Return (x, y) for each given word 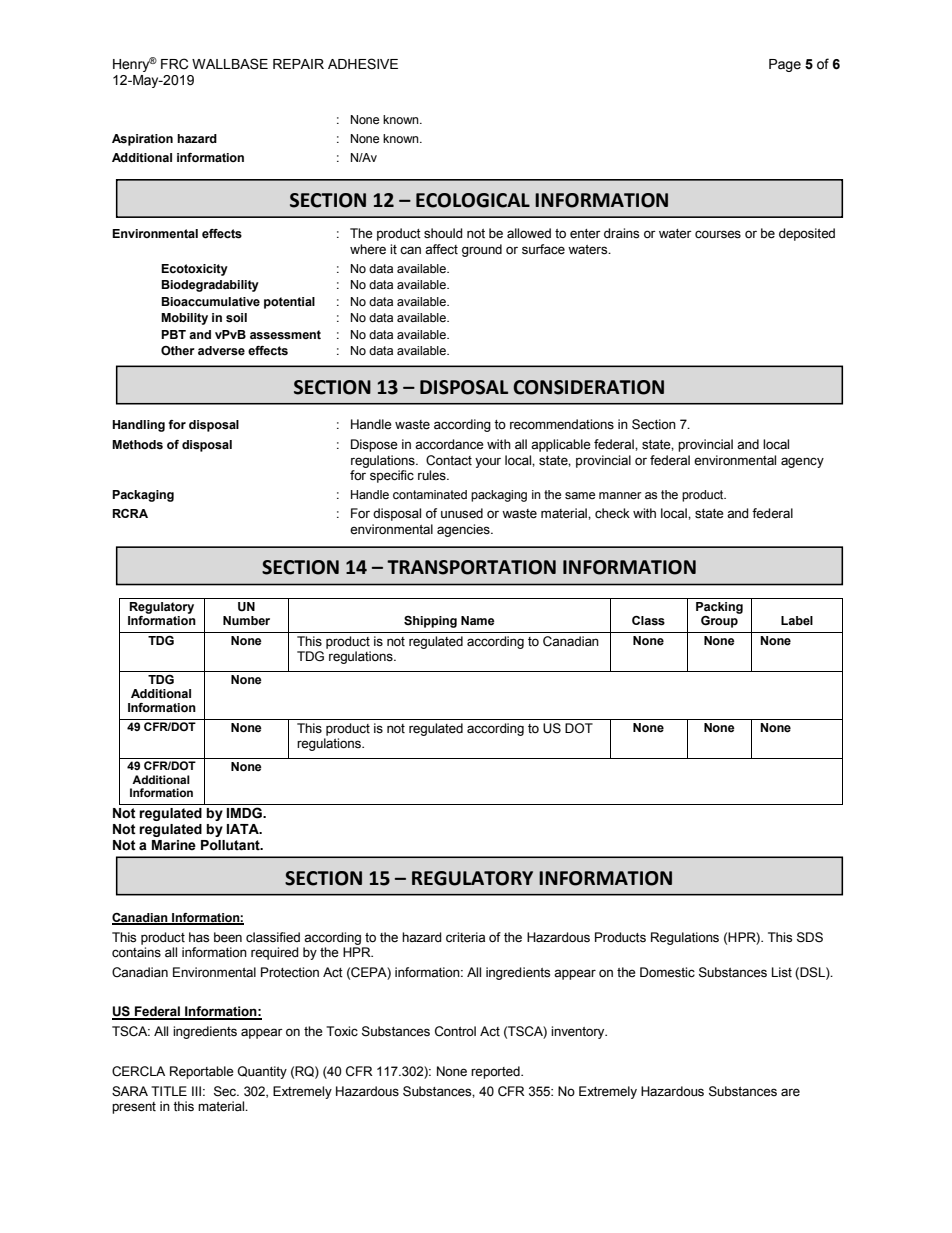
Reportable (202, 1072)
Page (785, 65)
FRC (174, 64)
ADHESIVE (363, 64)
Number (246, 620)
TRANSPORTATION (471, 567)
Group (719, 622)
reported (496, 1072)
